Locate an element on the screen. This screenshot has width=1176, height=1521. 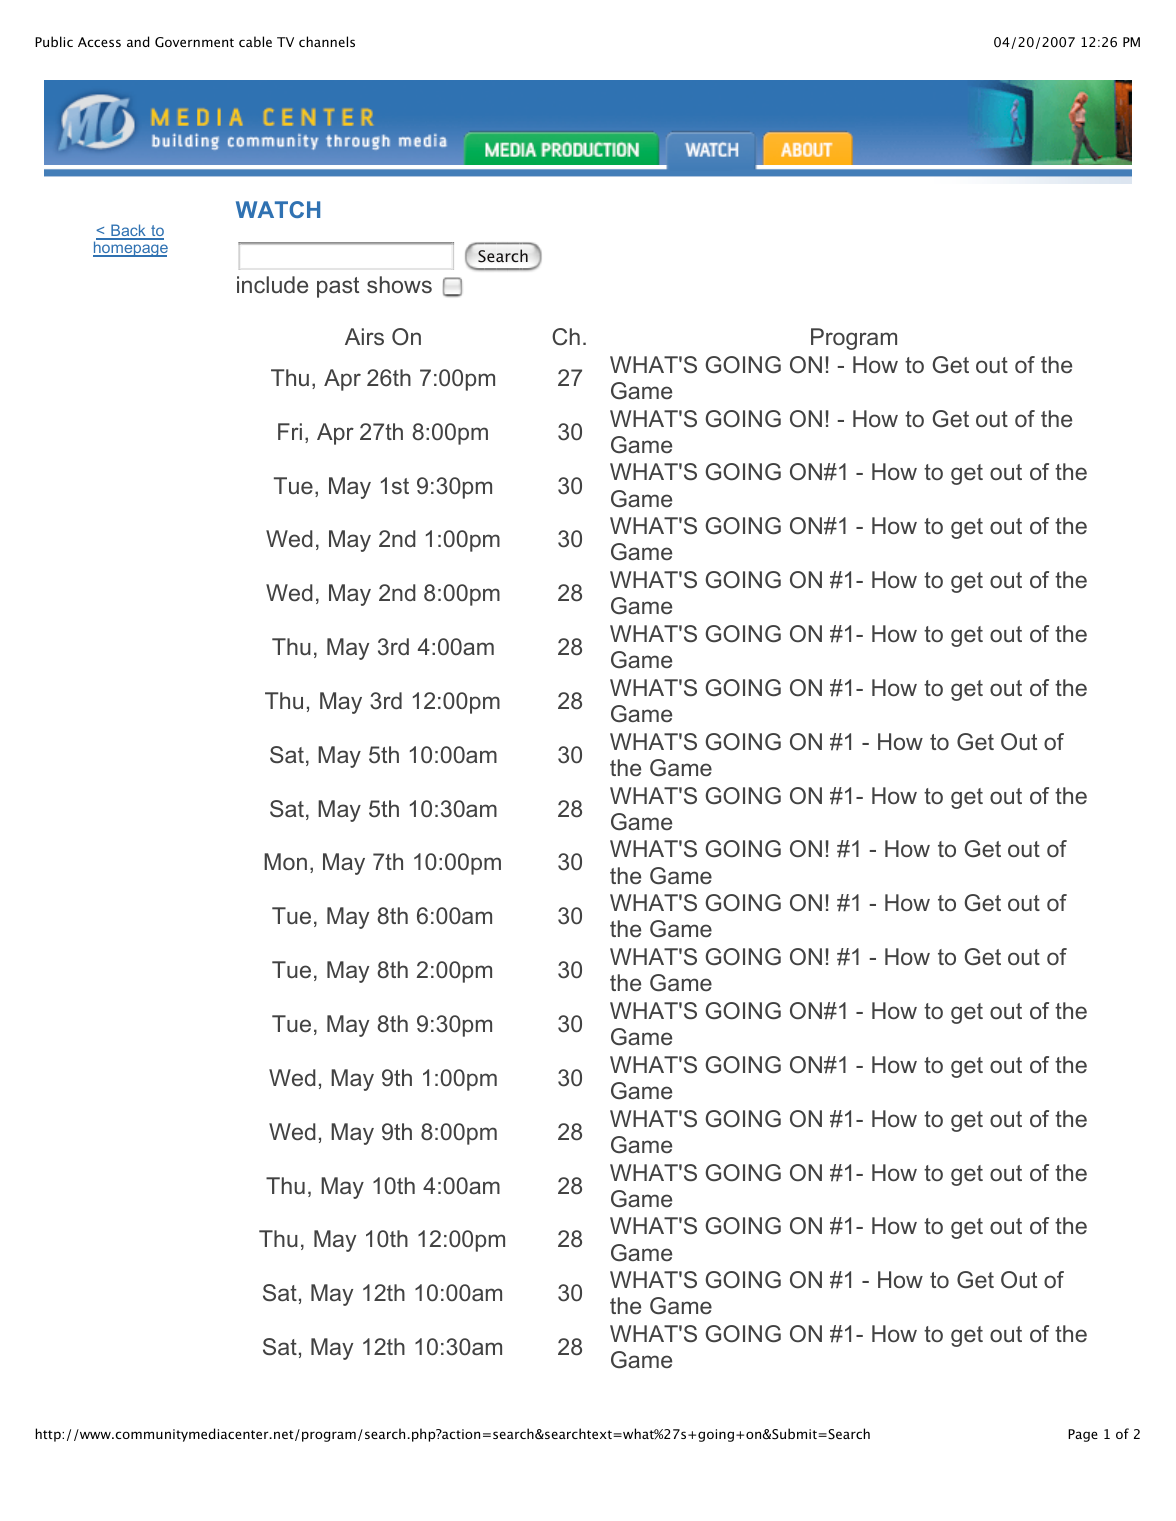
Fri is located at coordinates (290, 431).
